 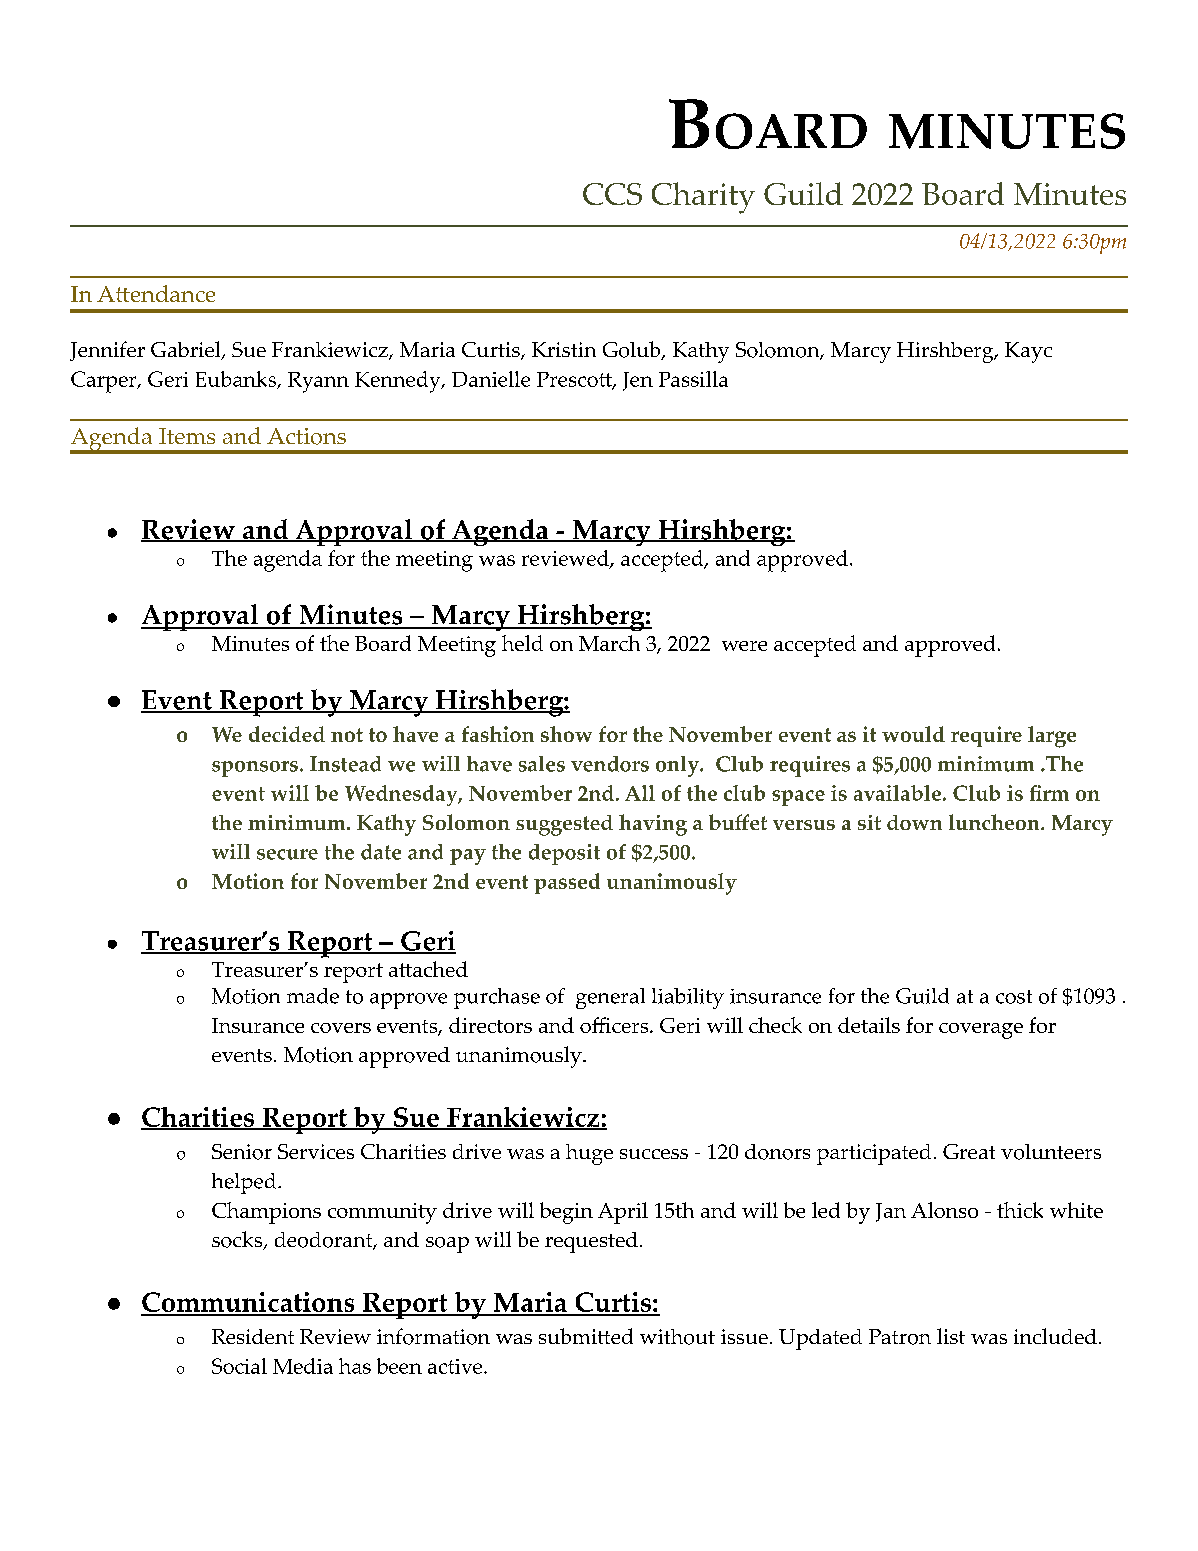 What do you see at coordinates (612, 194) in the document?
I see `CCS` at bounding box center [612, 194].
